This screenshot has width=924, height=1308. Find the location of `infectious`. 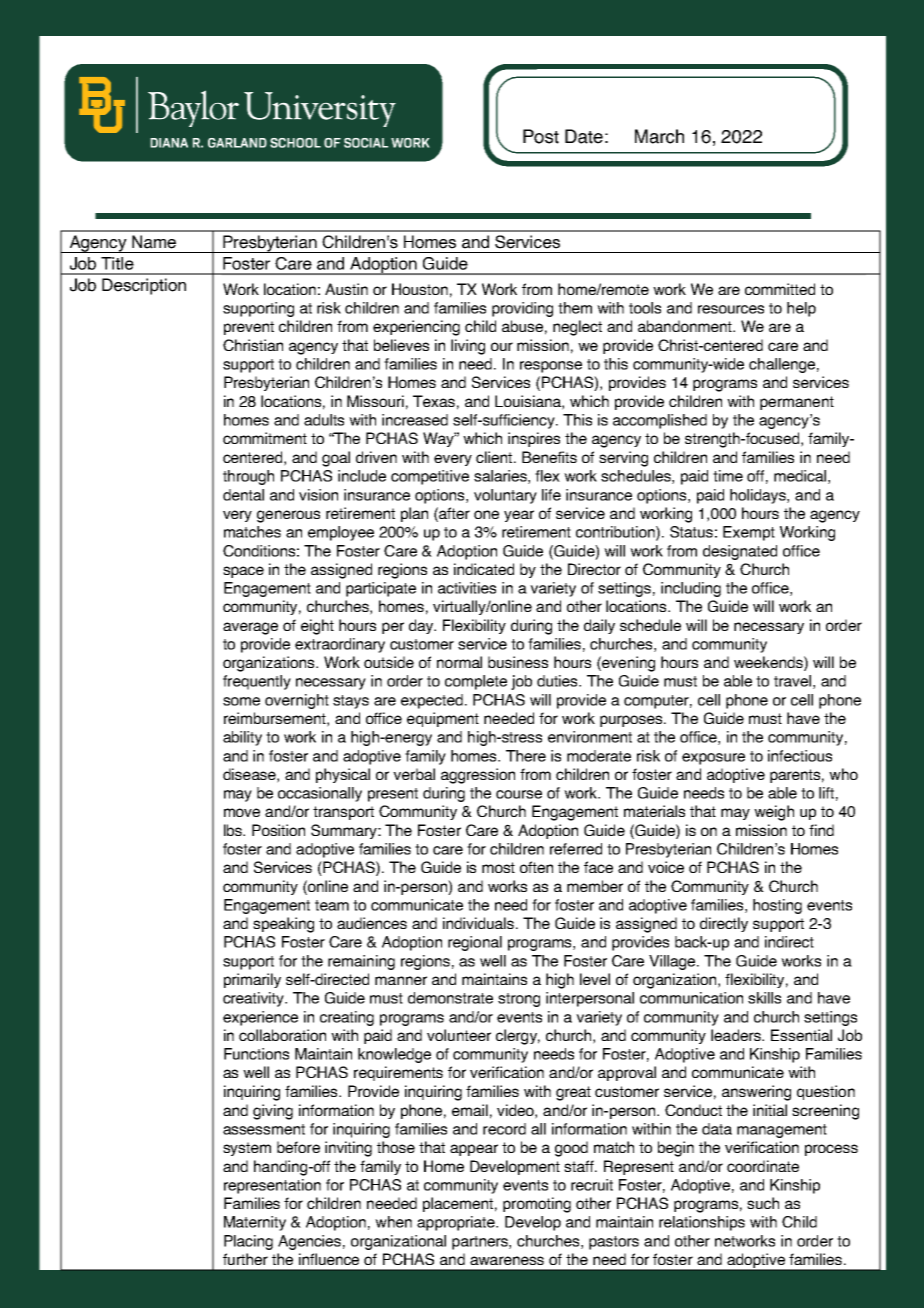

infectious is located at coordinates (800, 756).
